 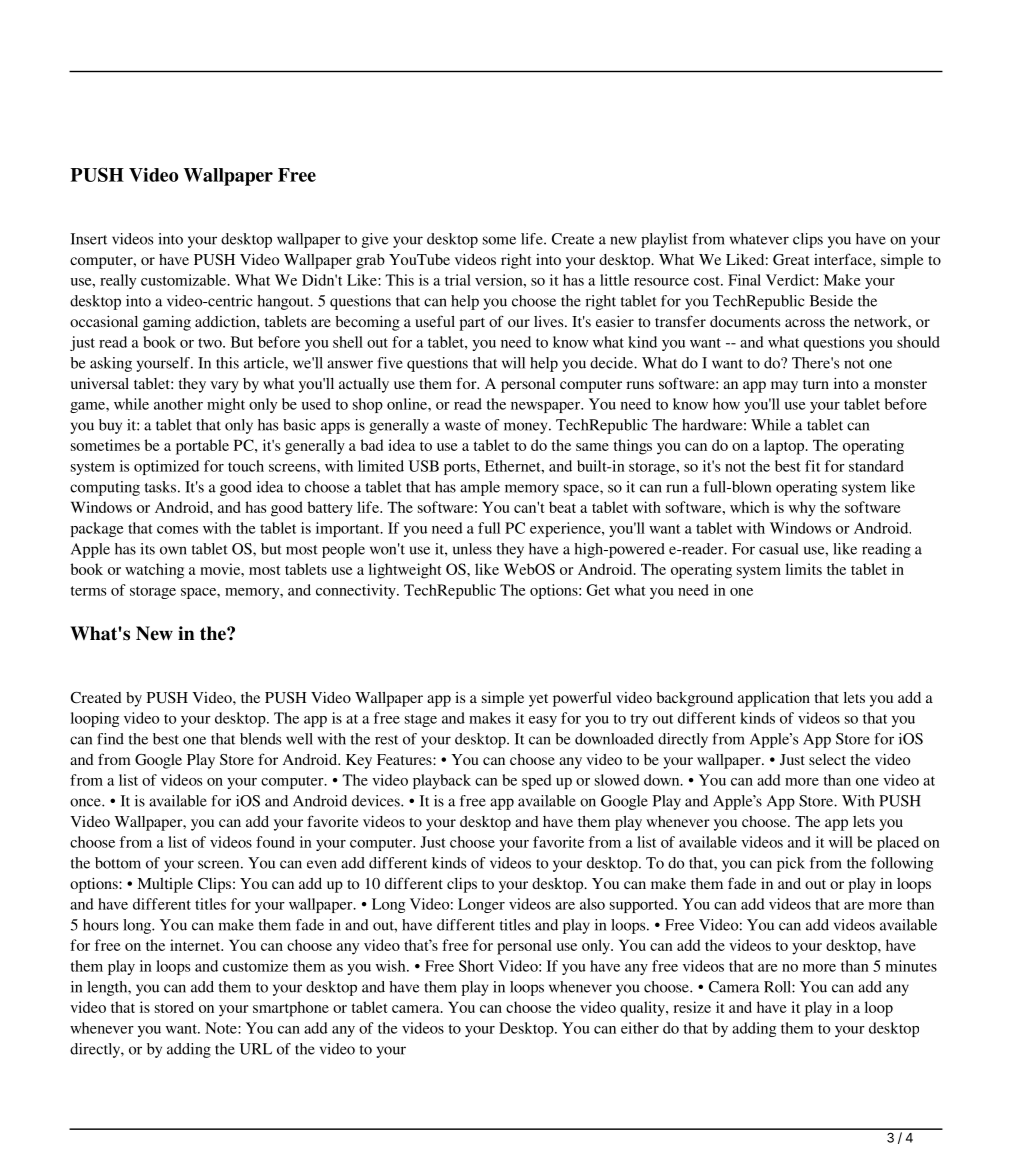 What do you see at coordinates (185, 280) in the screenshot?
I see `customizable` at bounding box center [185, 280].
